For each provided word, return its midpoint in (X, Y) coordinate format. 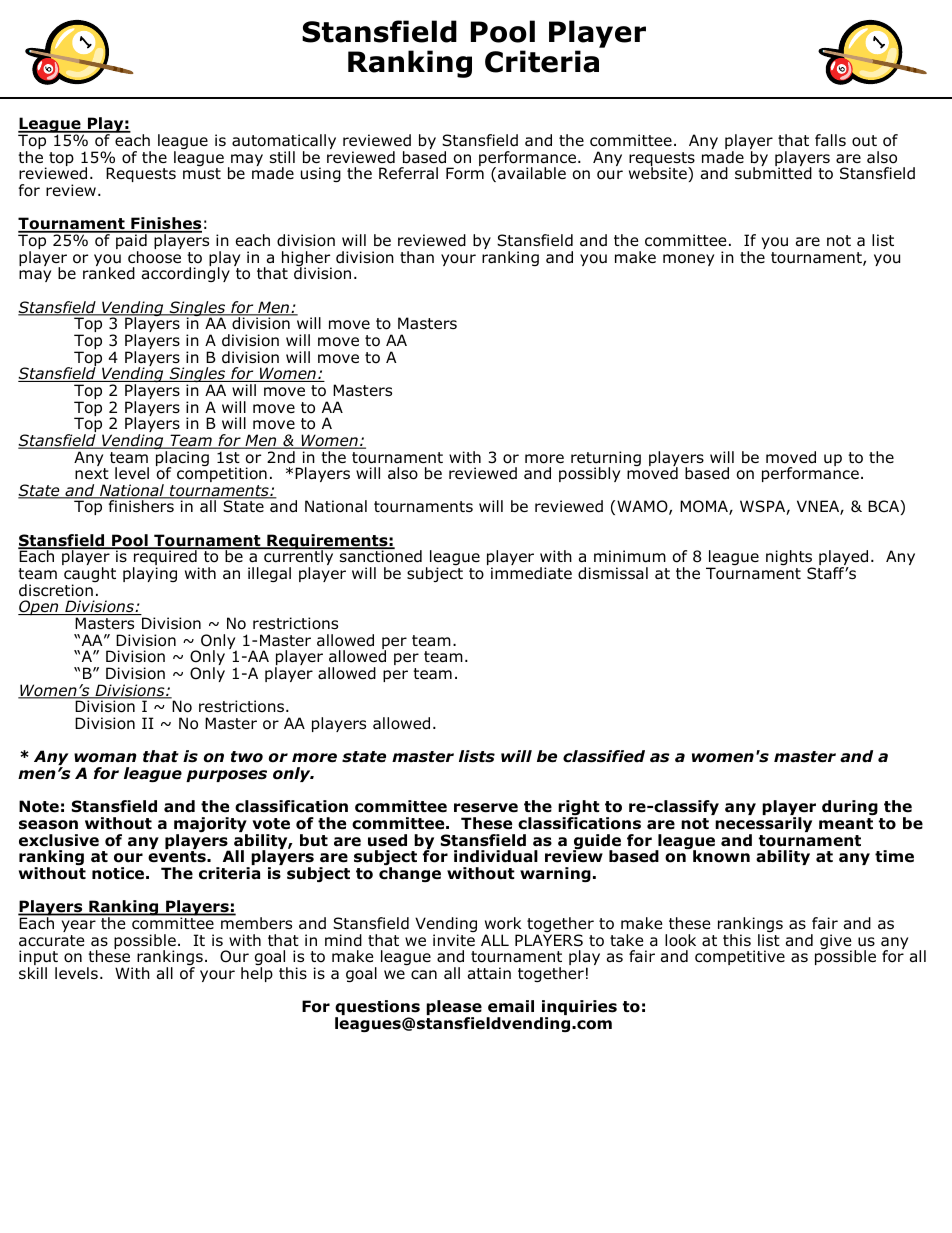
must (202, 174)
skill (33, 973)
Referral (408, 173)
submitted (773, 172)
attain (489, 973)
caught (90, 576)
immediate (531, 573)
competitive (740, 957)
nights (790, 559)
